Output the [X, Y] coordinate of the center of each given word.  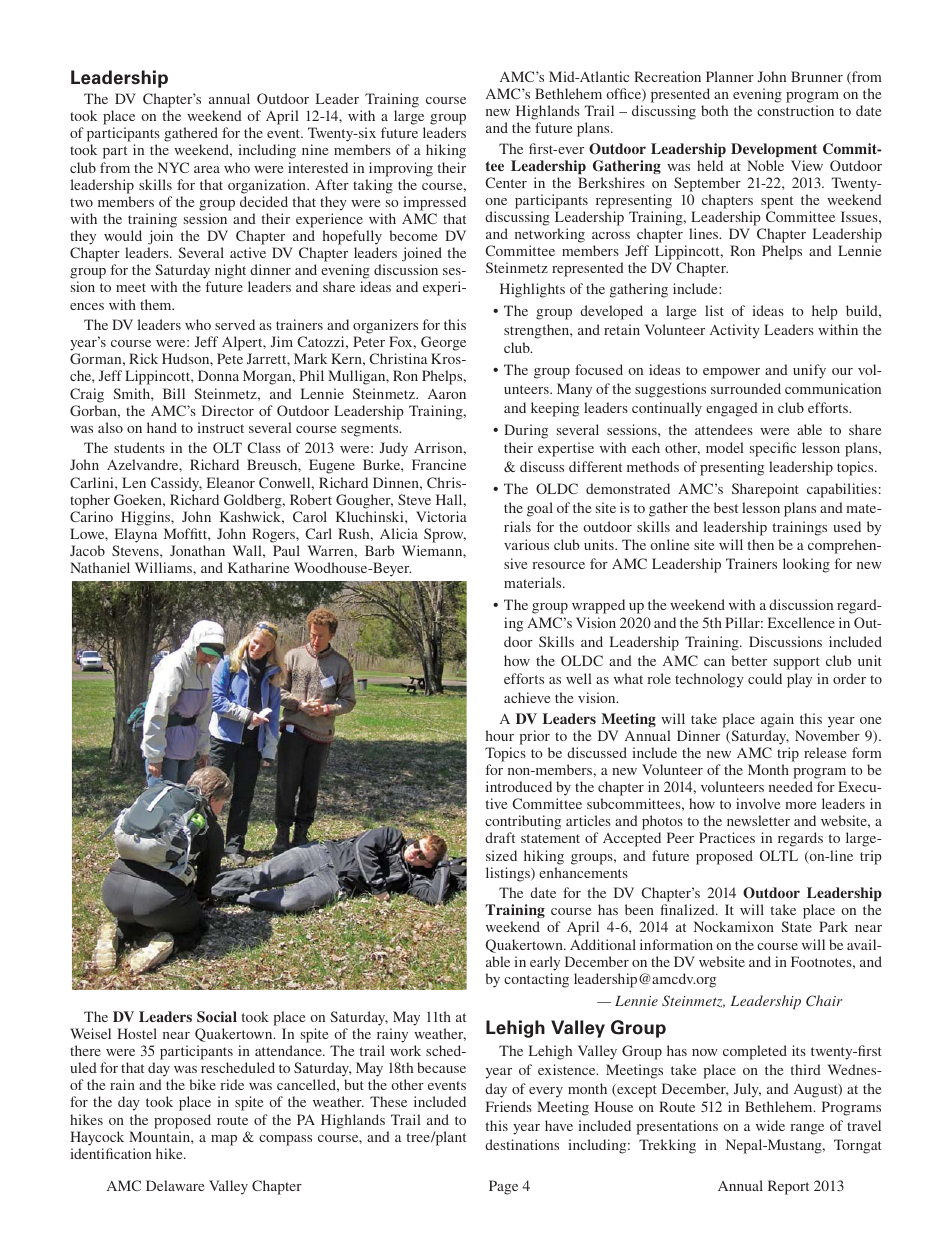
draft [500, 837]
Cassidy [176, 484]
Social [217, 1017]
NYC [173, 167]
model [725, 447]
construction [795, 110]
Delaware [175, 1185]
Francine [439, 464]
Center [506, 182]
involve [758, 803]
